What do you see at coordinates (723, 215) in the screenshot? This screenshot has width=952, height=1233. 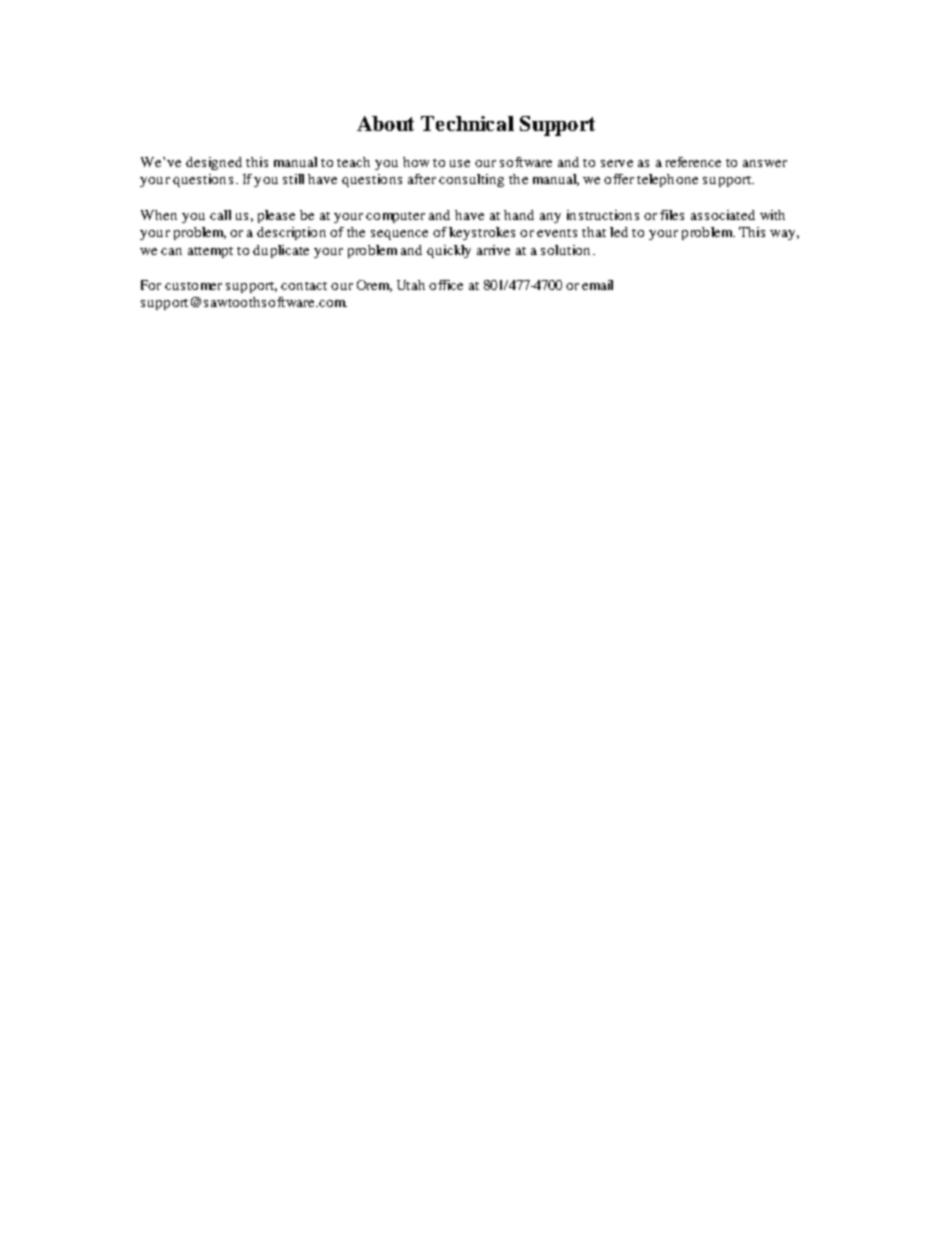 I see `associated` at bounding box center [723, 215].
